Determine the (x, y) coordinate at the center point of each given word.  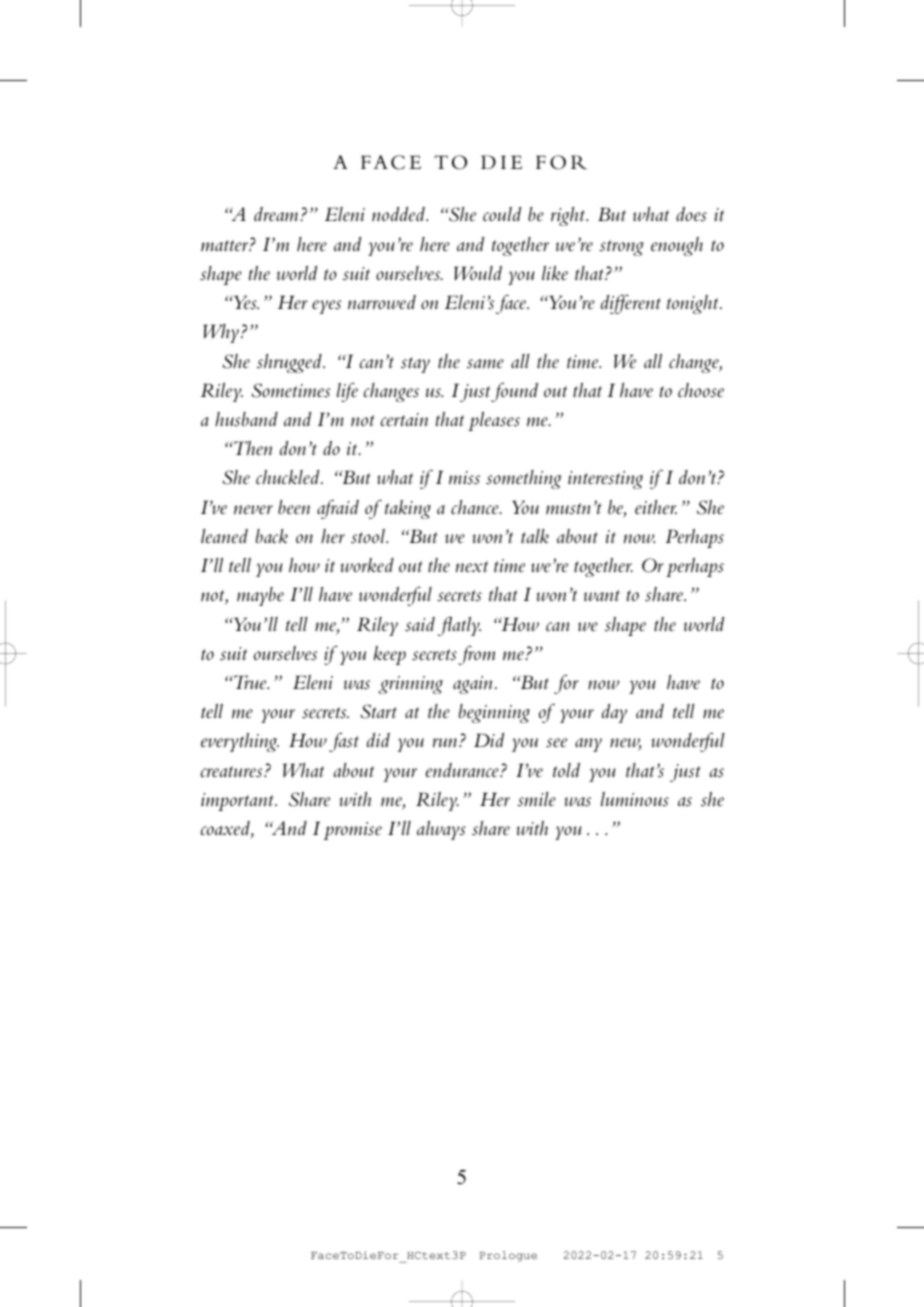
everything (240, 742)
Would (478, 273)
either (656, 507)
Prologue (508, 1256)
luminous (635, 799)
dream (277, 214)
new (625, 744)
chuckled (289, 477)
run (446, 743)
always (441, 830)
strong (621, 248)
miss (464, 478)
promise (352, 831)
